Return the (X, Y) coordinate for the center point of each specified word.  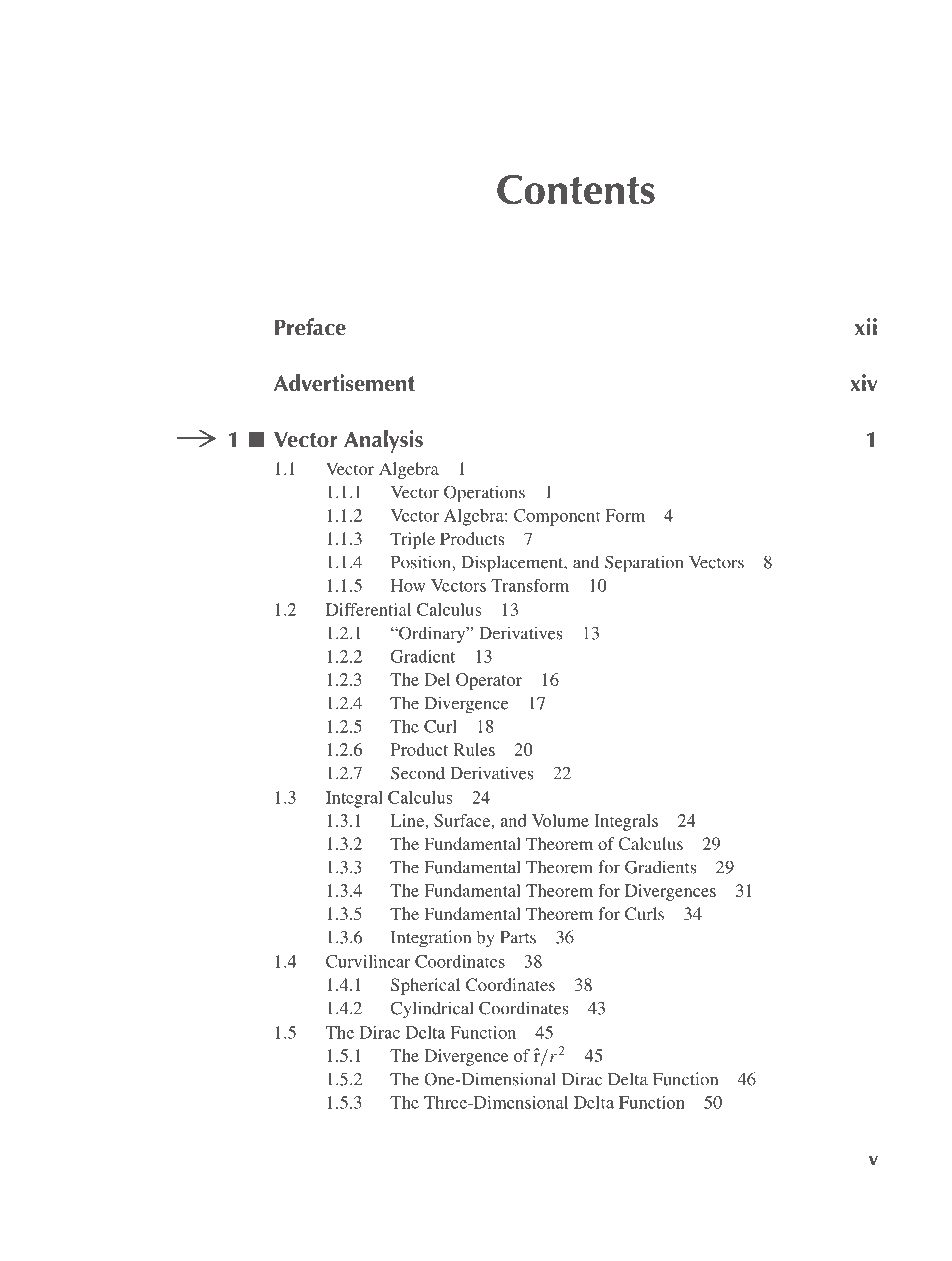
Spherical (425, 986)
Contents (576, 189)
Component (557, 517)
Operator (489, 681)
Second (418, 773)
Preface (310, 327)
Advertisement (344, 383)
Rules (474, 749)
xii (866, 326)
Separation (644, 564)
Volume (560, 820)
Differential (368, 609)
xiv (864, 382)
